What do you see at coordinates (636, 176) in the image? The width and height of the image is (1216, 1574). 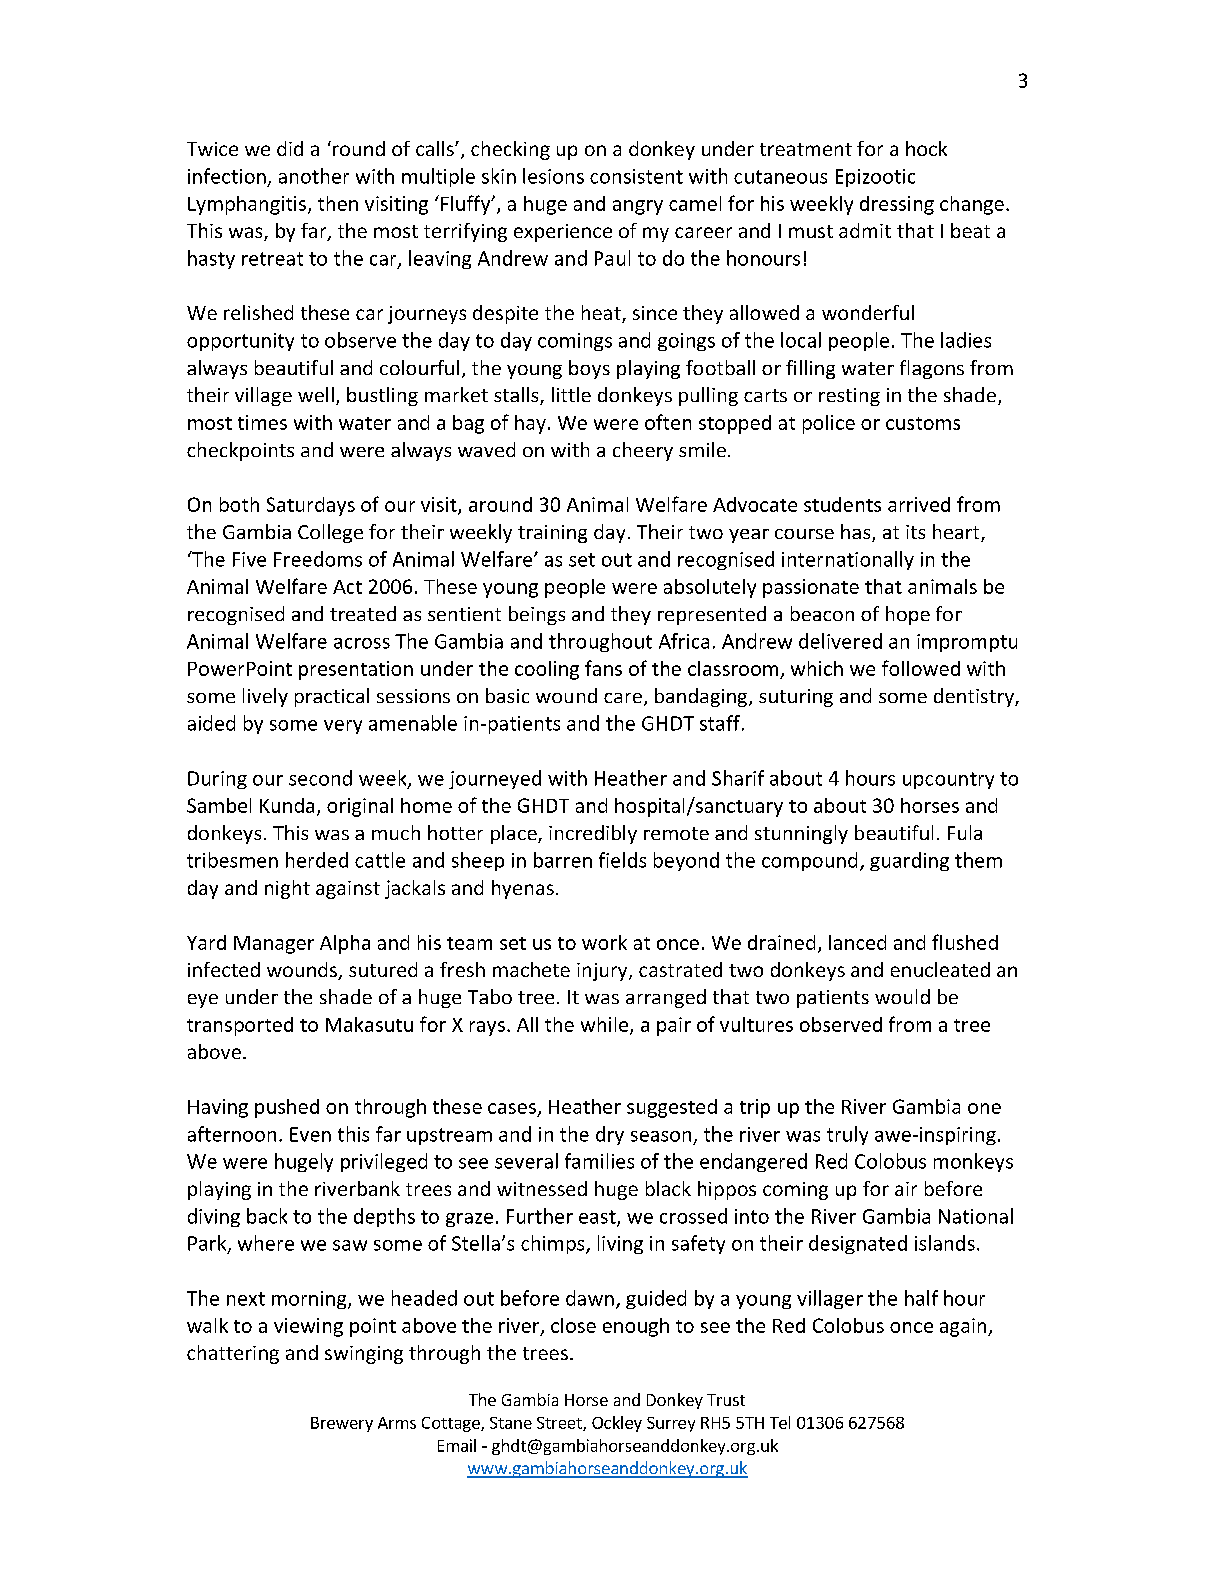 I see `consistent` at bounding box center [636, 176].
